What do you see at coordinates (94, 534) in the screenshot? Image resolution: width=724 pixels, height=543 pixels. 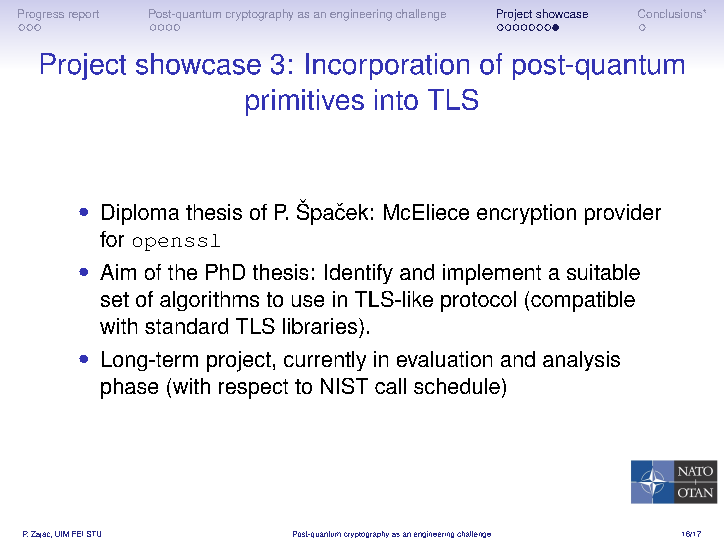 I see `STU` at bounding box center [94, 534].
